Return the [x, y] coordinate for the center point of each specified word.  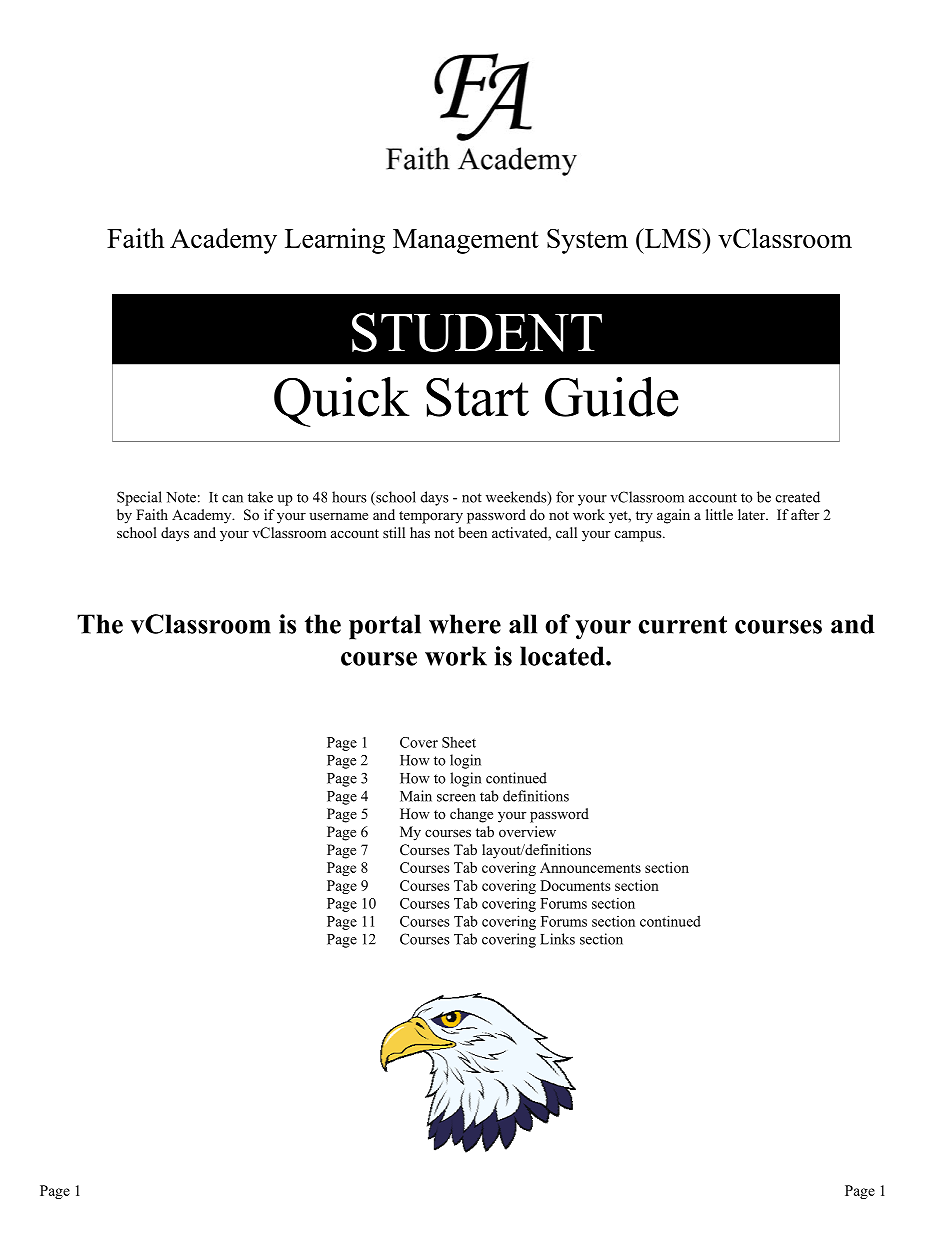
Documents [575, 885]
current [683, 625]
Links [557, 939]
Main [416, 796]
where [465, 624]
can [232, 499]
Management [466, 241]
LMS [673, 238]
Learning [335, 241]
